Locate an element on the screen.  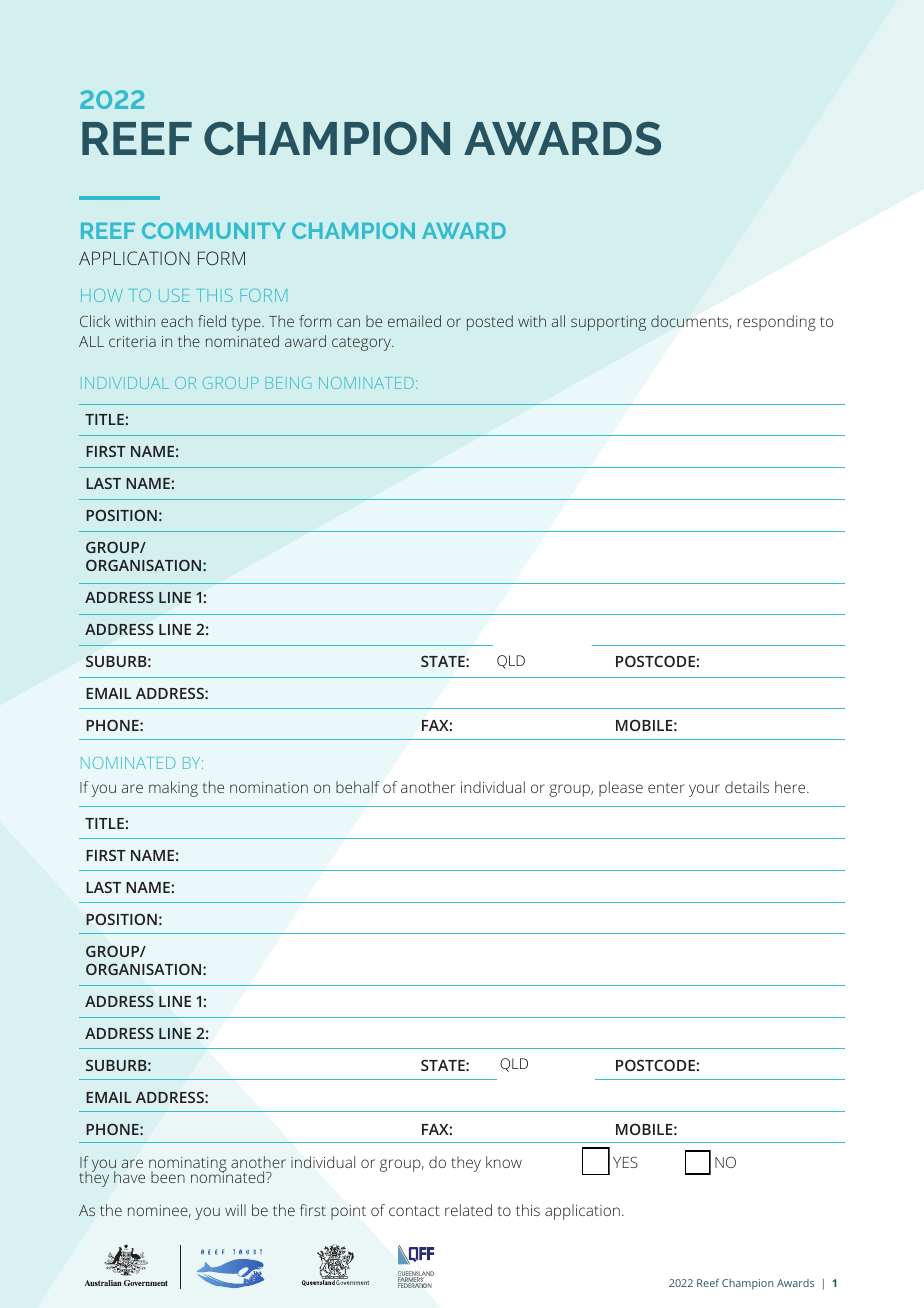
responding is located at coordinates (777, 323).
